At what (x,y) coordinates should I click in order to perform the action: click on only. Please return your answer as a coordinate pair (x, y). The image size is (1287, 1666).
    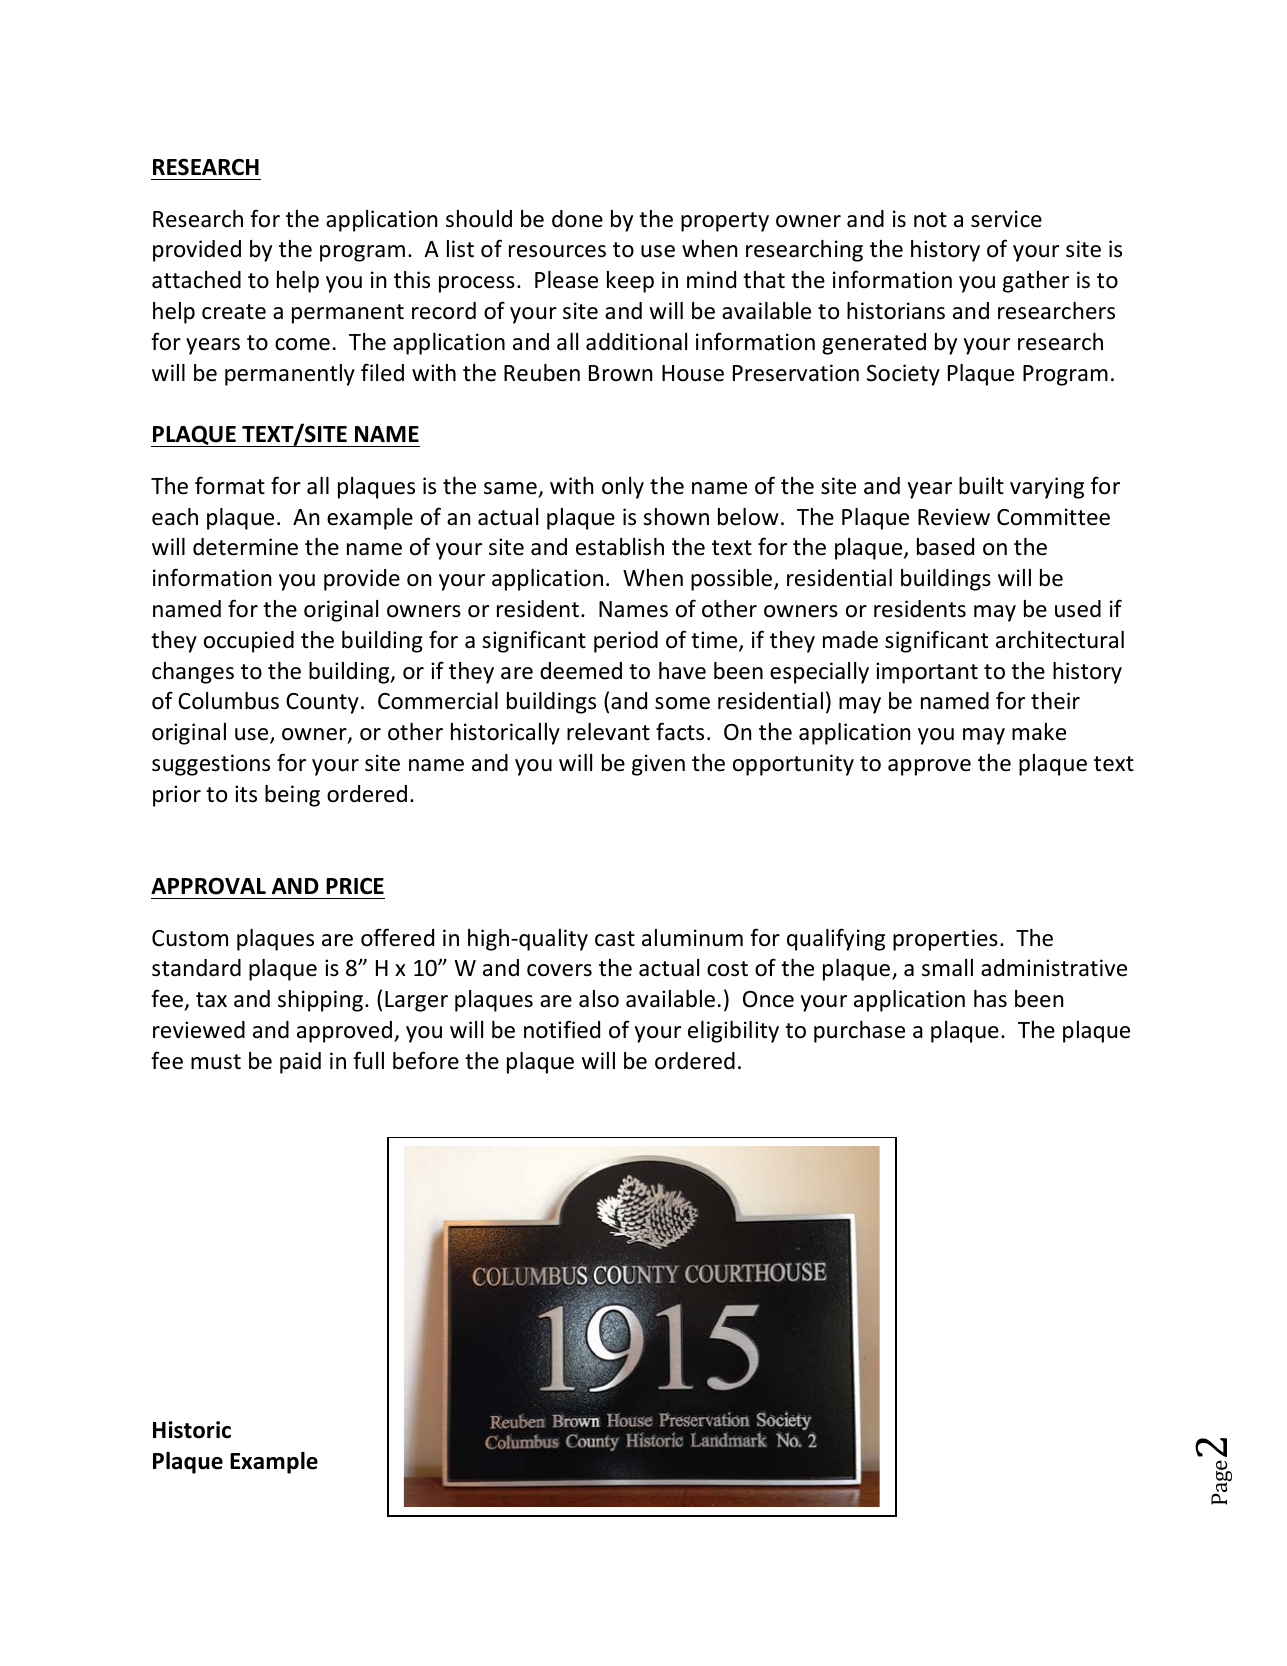
    Looking at the image, I should click on (623, 488).
